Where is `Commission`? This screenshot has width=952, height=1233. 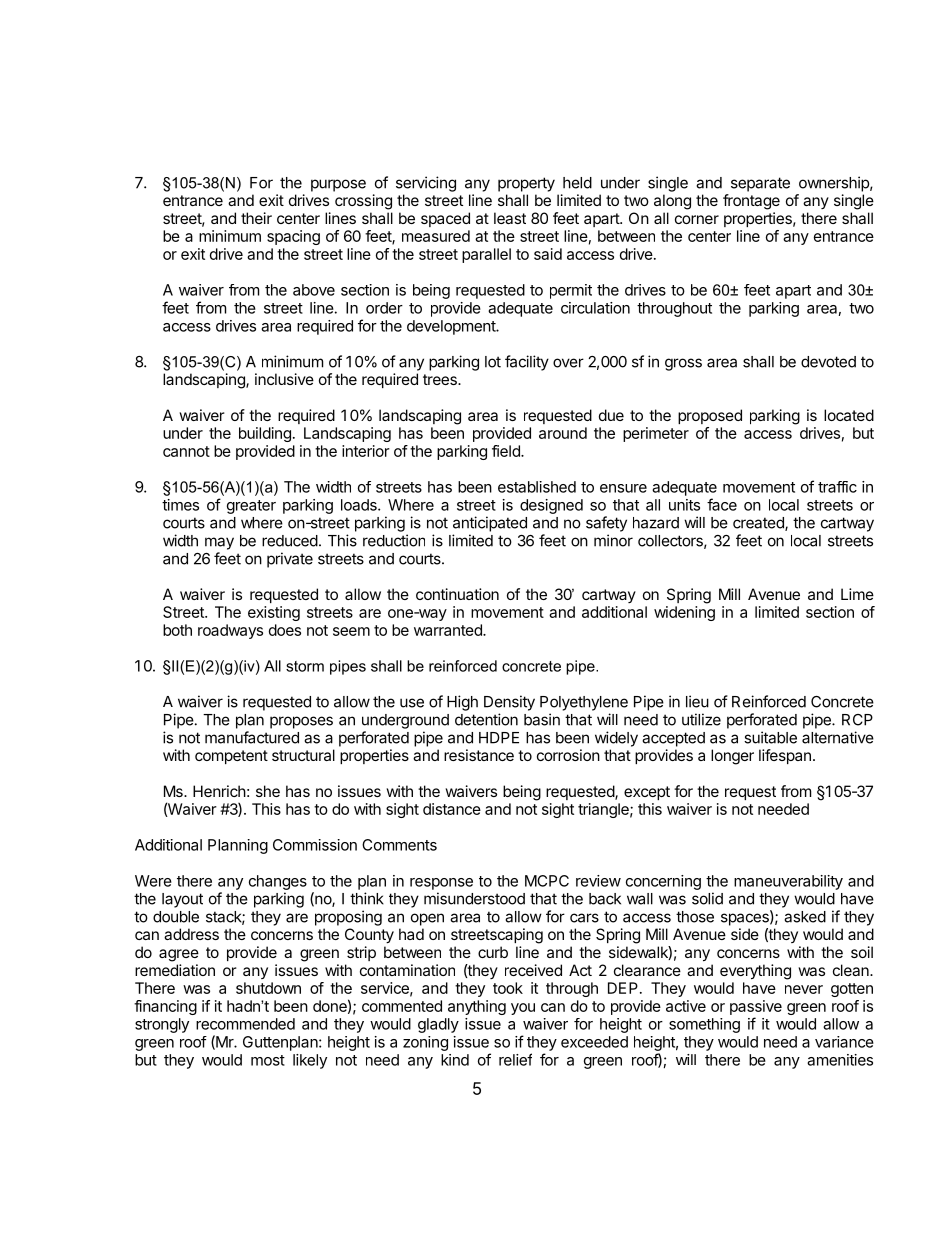
Commission is located at coordinates (315, 845).
